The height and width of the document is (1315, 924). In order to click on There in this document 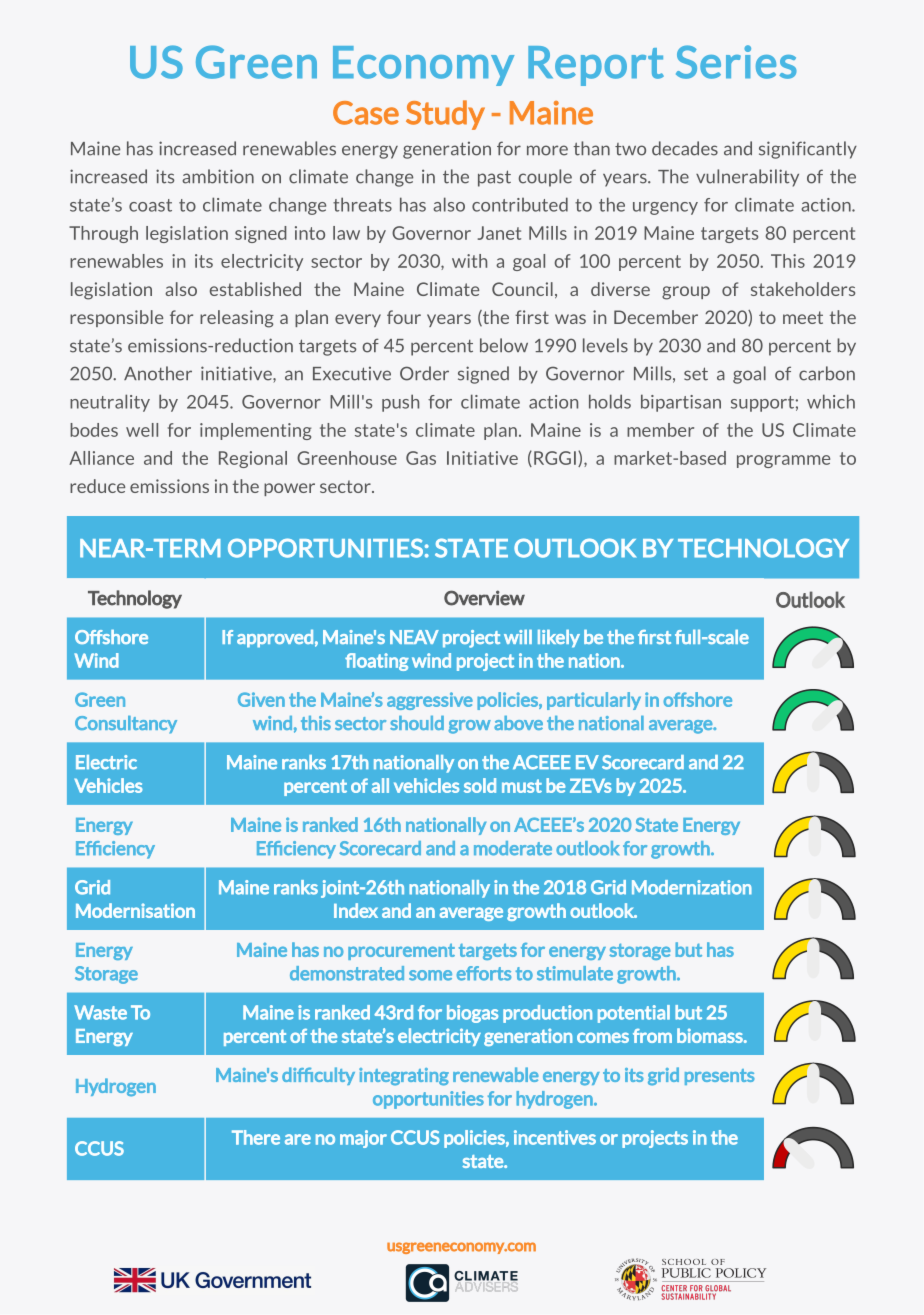, I will do `click(256, 1137)`.
